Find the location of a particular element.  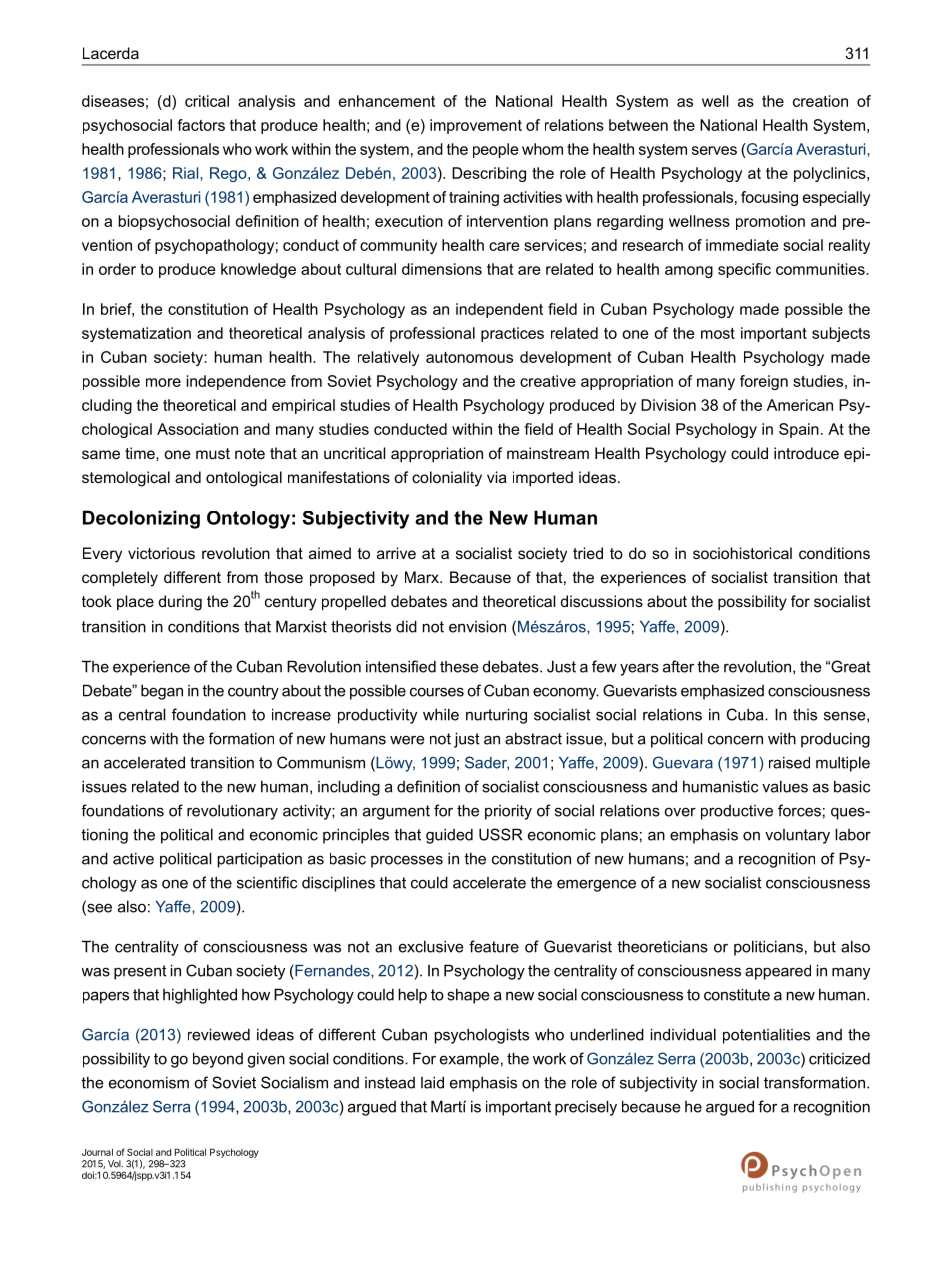

autonomous is located at coordinates (469, 357).
